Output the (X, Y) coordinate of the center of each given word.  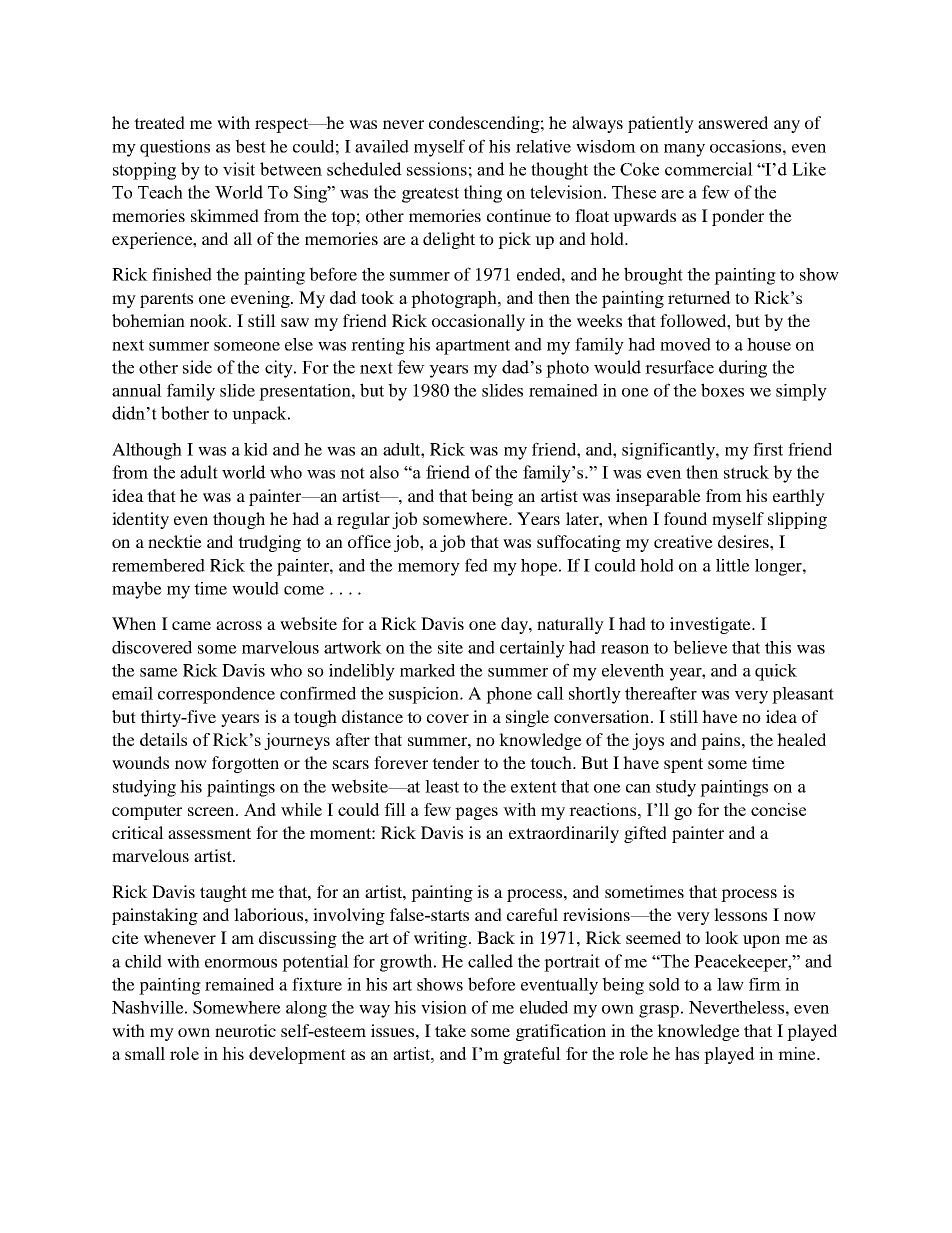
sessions (437, 169)
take (450, 1030)
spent (683, 765)
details (163, 739)
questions (175, 148)
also (384, 472)
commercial (709, 169)
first (768, 449)
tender (455, 762)
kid (256, 449)
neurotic (245, 1030)
